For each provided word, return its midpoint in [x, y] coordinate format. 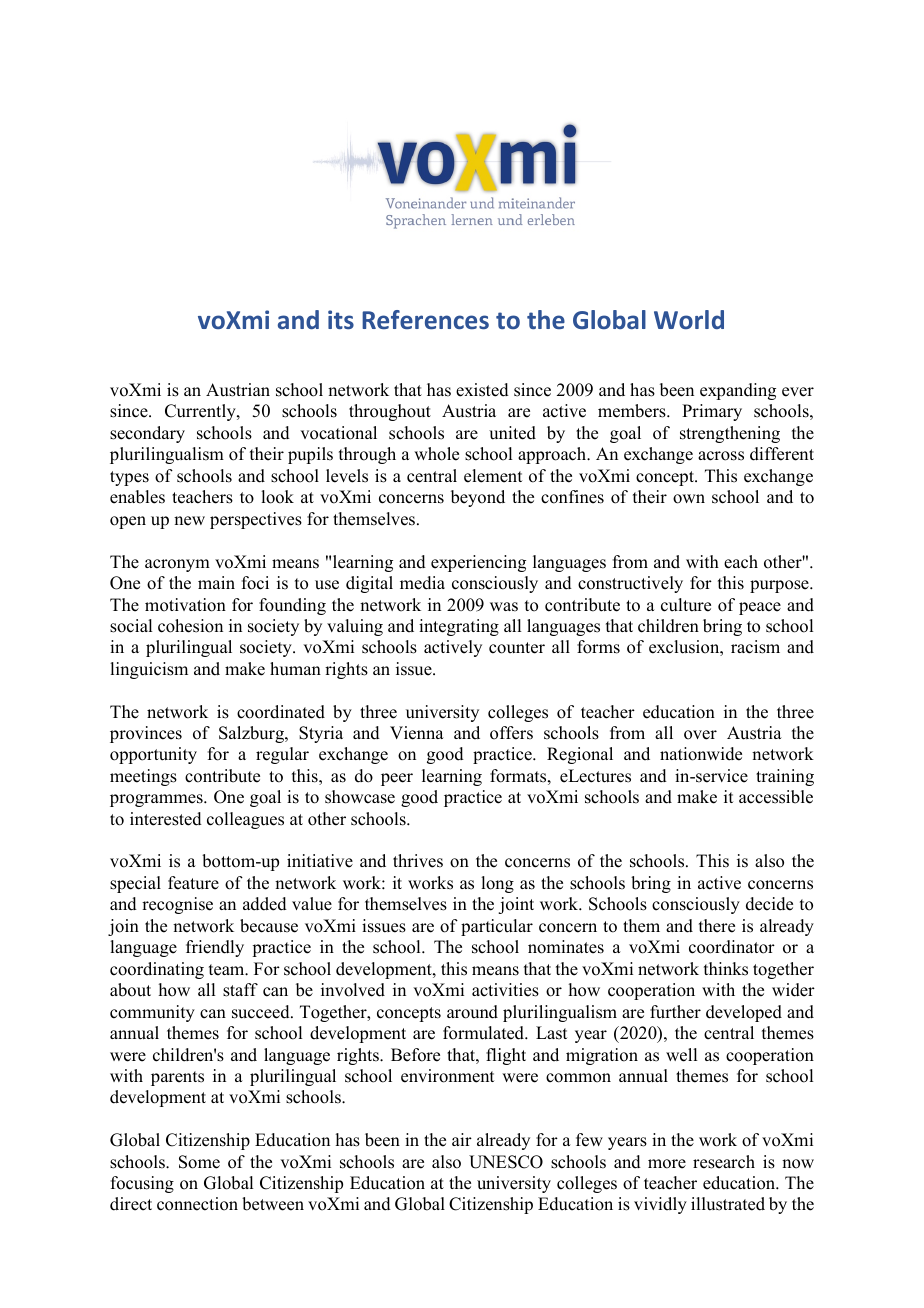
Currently [201, 412]
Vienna [417, 733]
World [689, 319]
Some [199, 1162]
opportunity [153, 755]
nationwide [701, 754]
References [425, 319]
